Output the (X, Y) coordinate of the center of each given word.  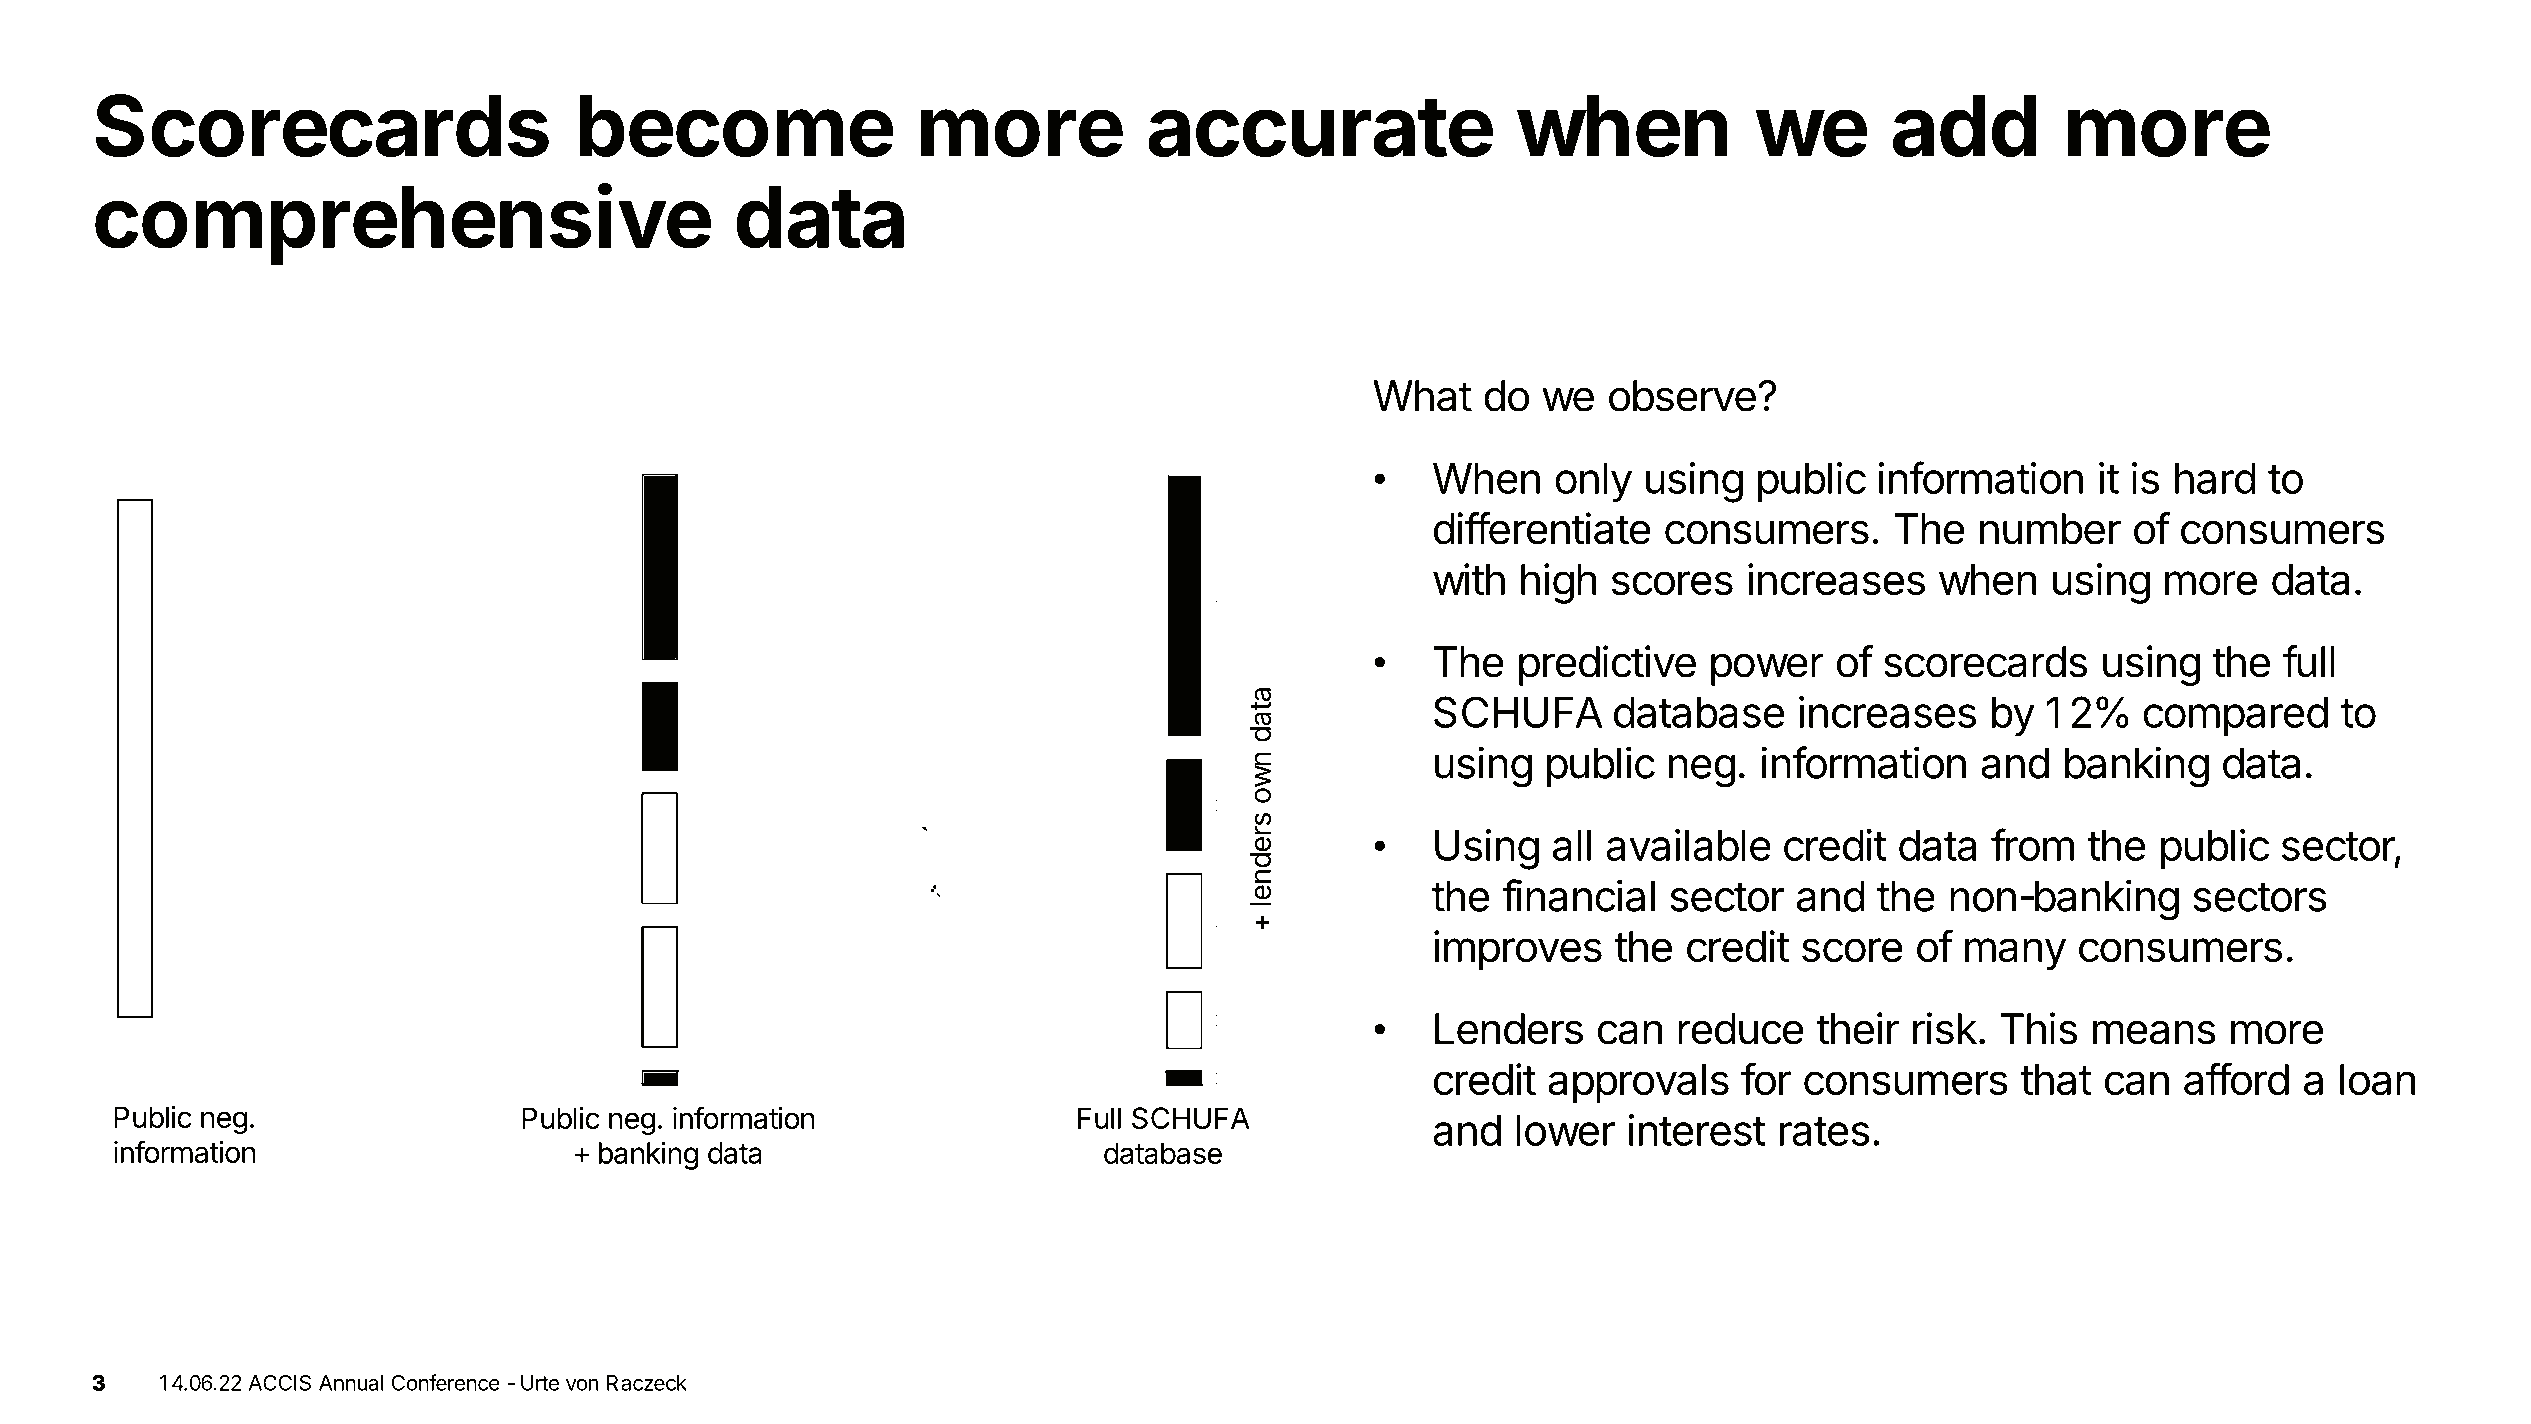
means (2154, 1032)
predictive (1607, 665)
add (1965, 125)
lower (1565, 1130)
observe (1682, 396)
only (1593, 483)
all (1572, 845)
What (1422, 396)
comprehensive (403, 224)
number (2050, 529)
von (582, 1385)
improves (1518, 950)
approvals (1638, 1084)
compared (2235, 716)
